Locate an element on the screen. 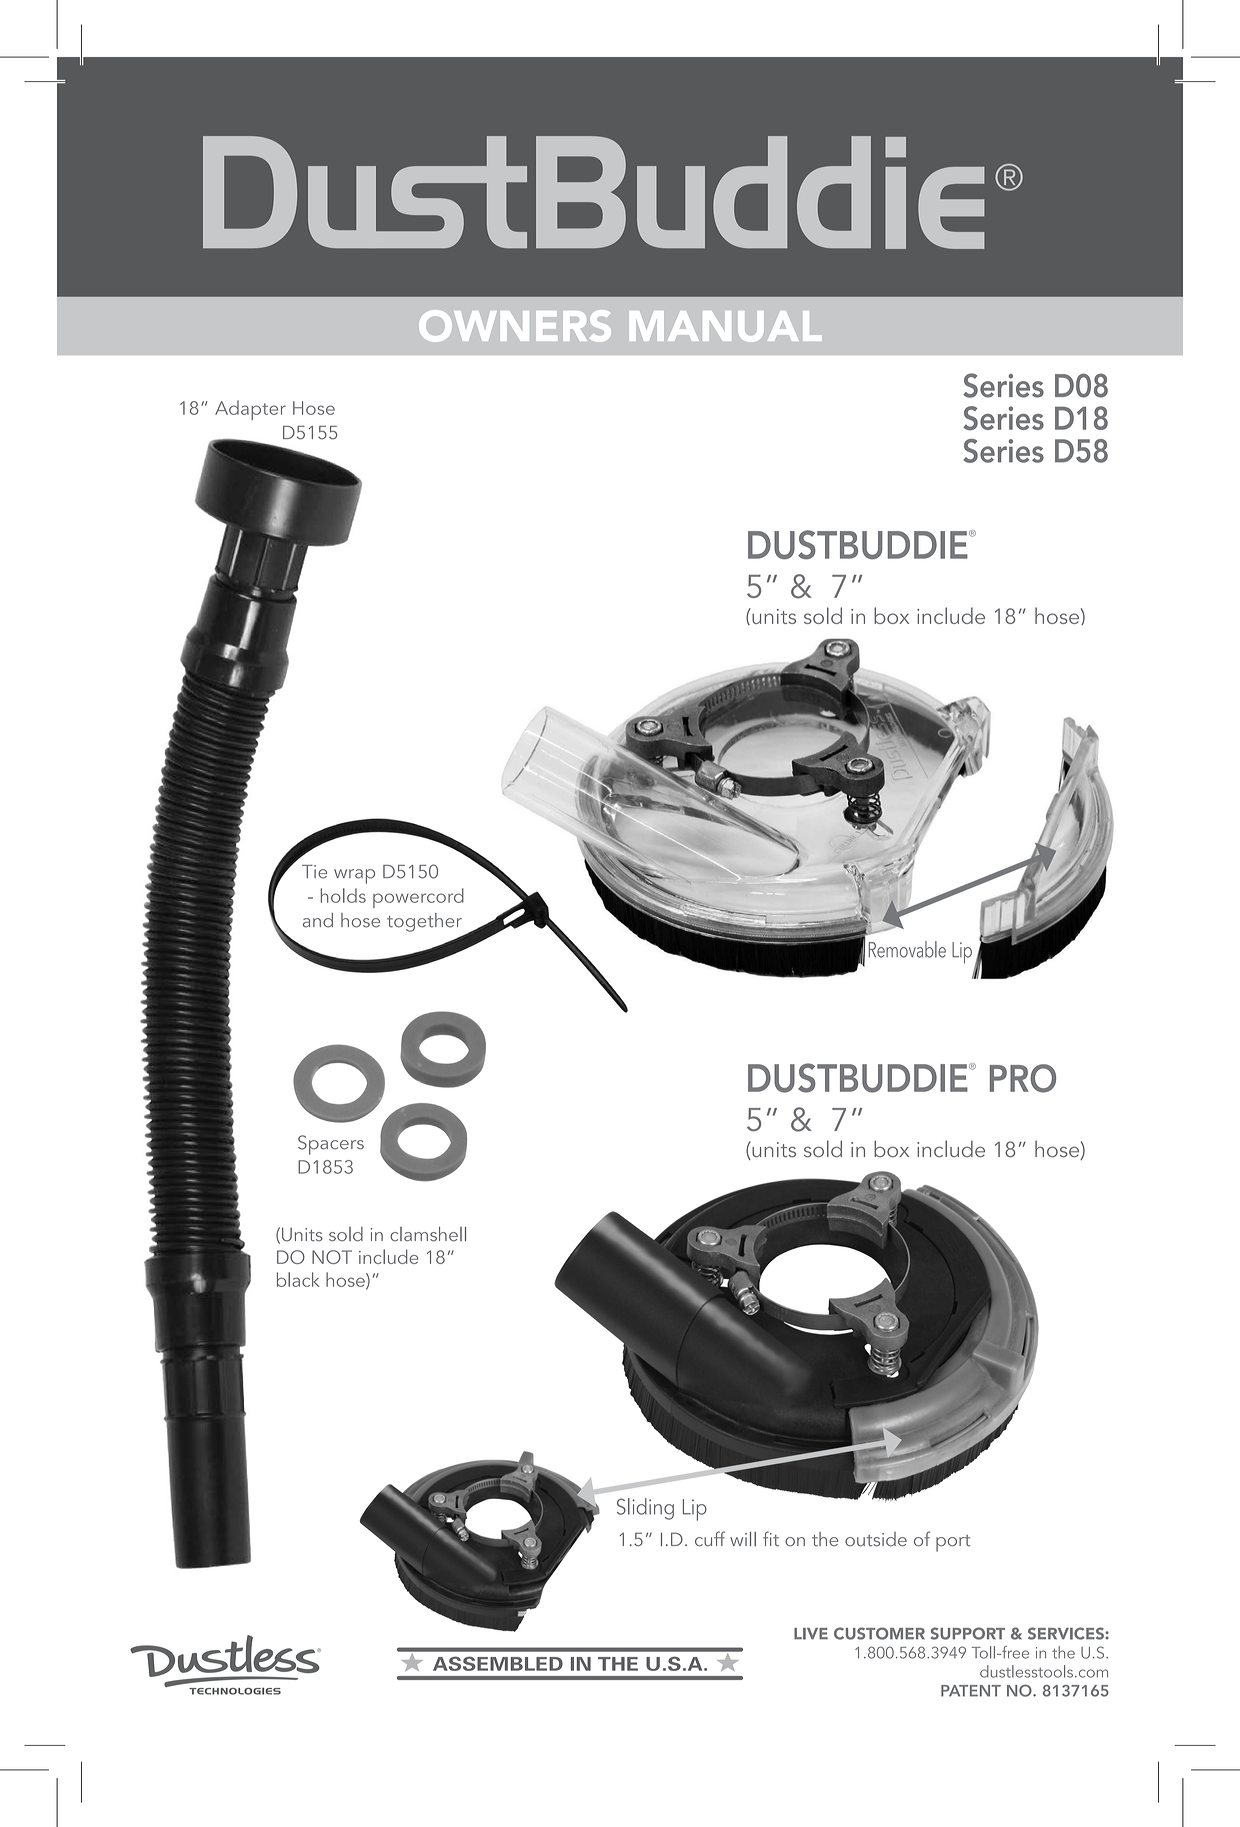  wrap is located at coordinates (354, 876).
